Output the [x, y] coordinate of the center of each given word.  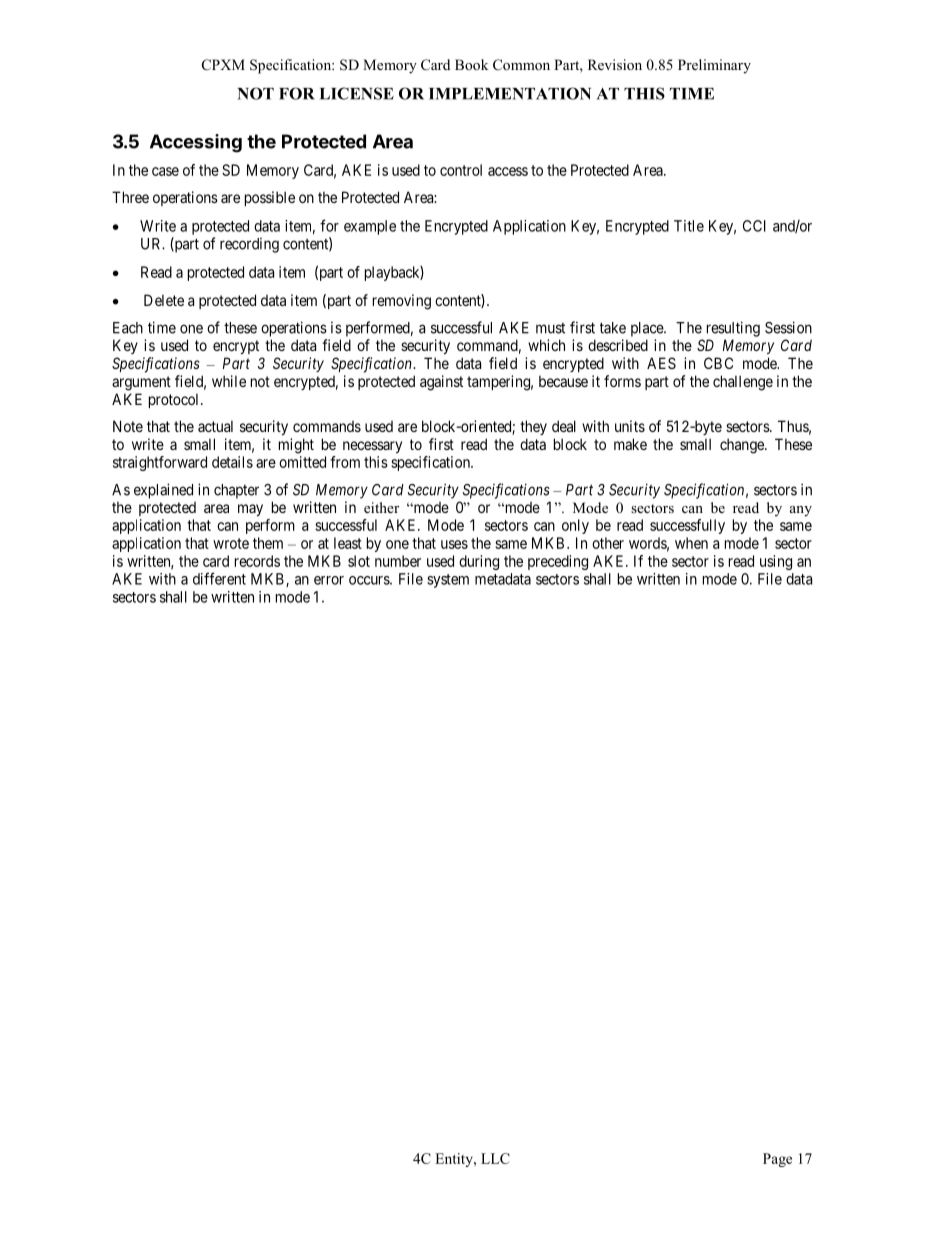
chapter [236, 491]
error [329, 580]
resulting [733, 329]
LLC [495, 1158]
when [691, 543]
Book [471, 64]
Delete [164, 300]
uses [454, 544]
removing [402, 302]
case [165, 171]
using [776, 562]
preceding [558, 562]
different [219, 578]
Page [777, 1160]
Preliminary [714, 66]
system [448, 581]
